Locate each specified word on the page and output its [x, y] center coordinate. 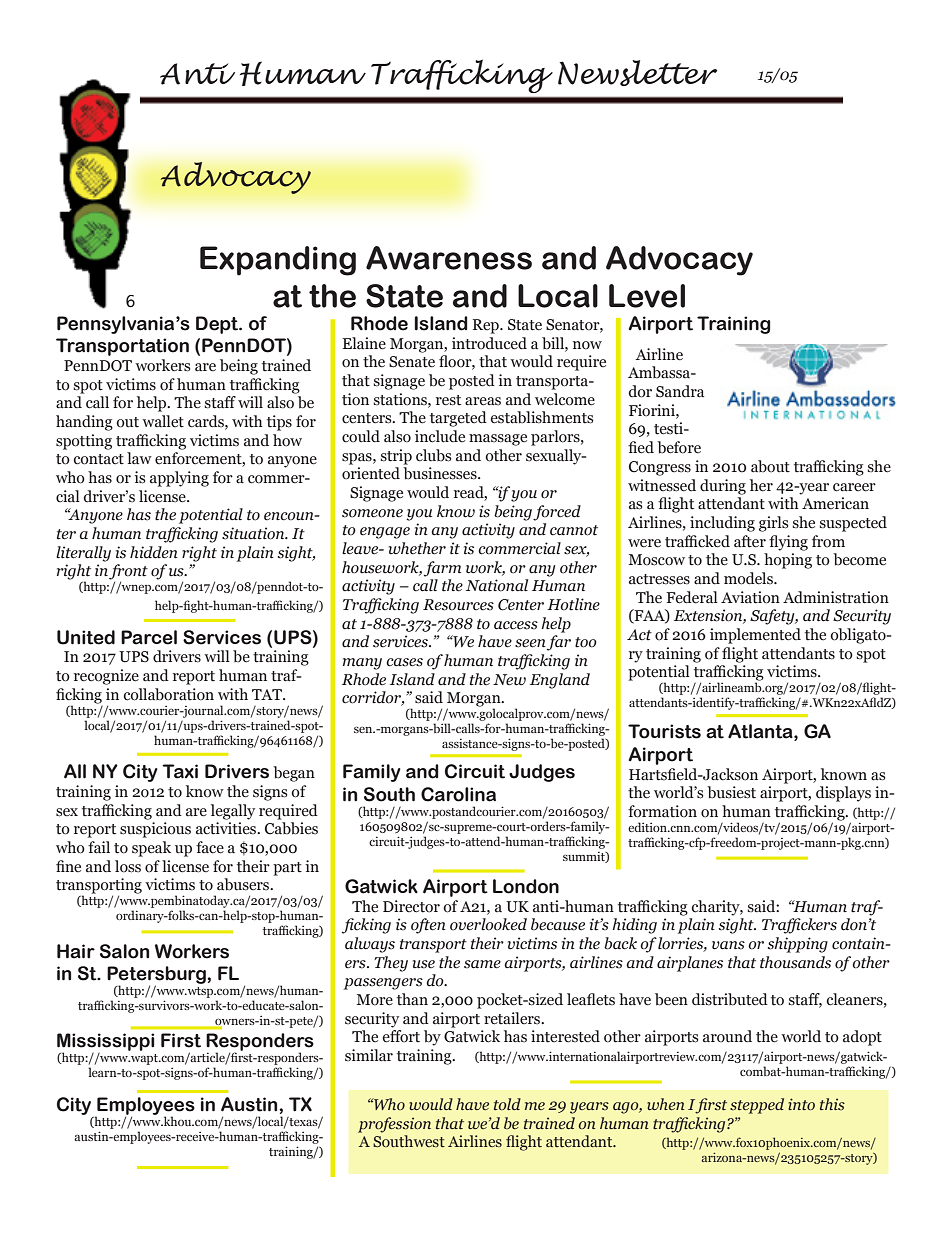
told [507, 1104]
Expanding [278, 261]
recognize [106, 677]
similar [369, 1055]
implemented [755, 636]
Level [647, 296]
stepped [757, 1106]
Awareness [449, 258]
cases [404, 662]
